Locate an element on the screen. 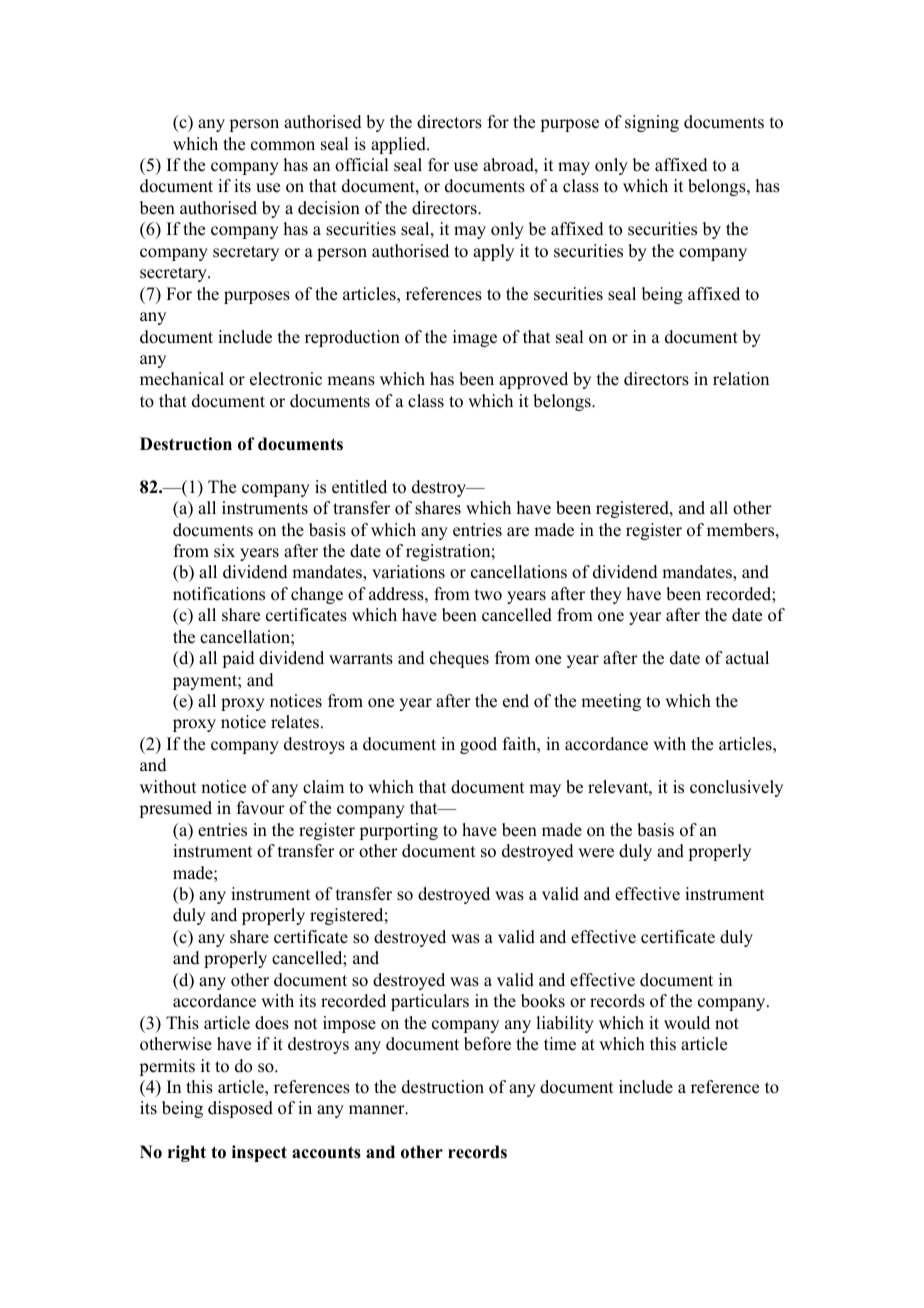 The height and width of the screenshot is (1308, 924). applied is located at coordinates (399, 145).
